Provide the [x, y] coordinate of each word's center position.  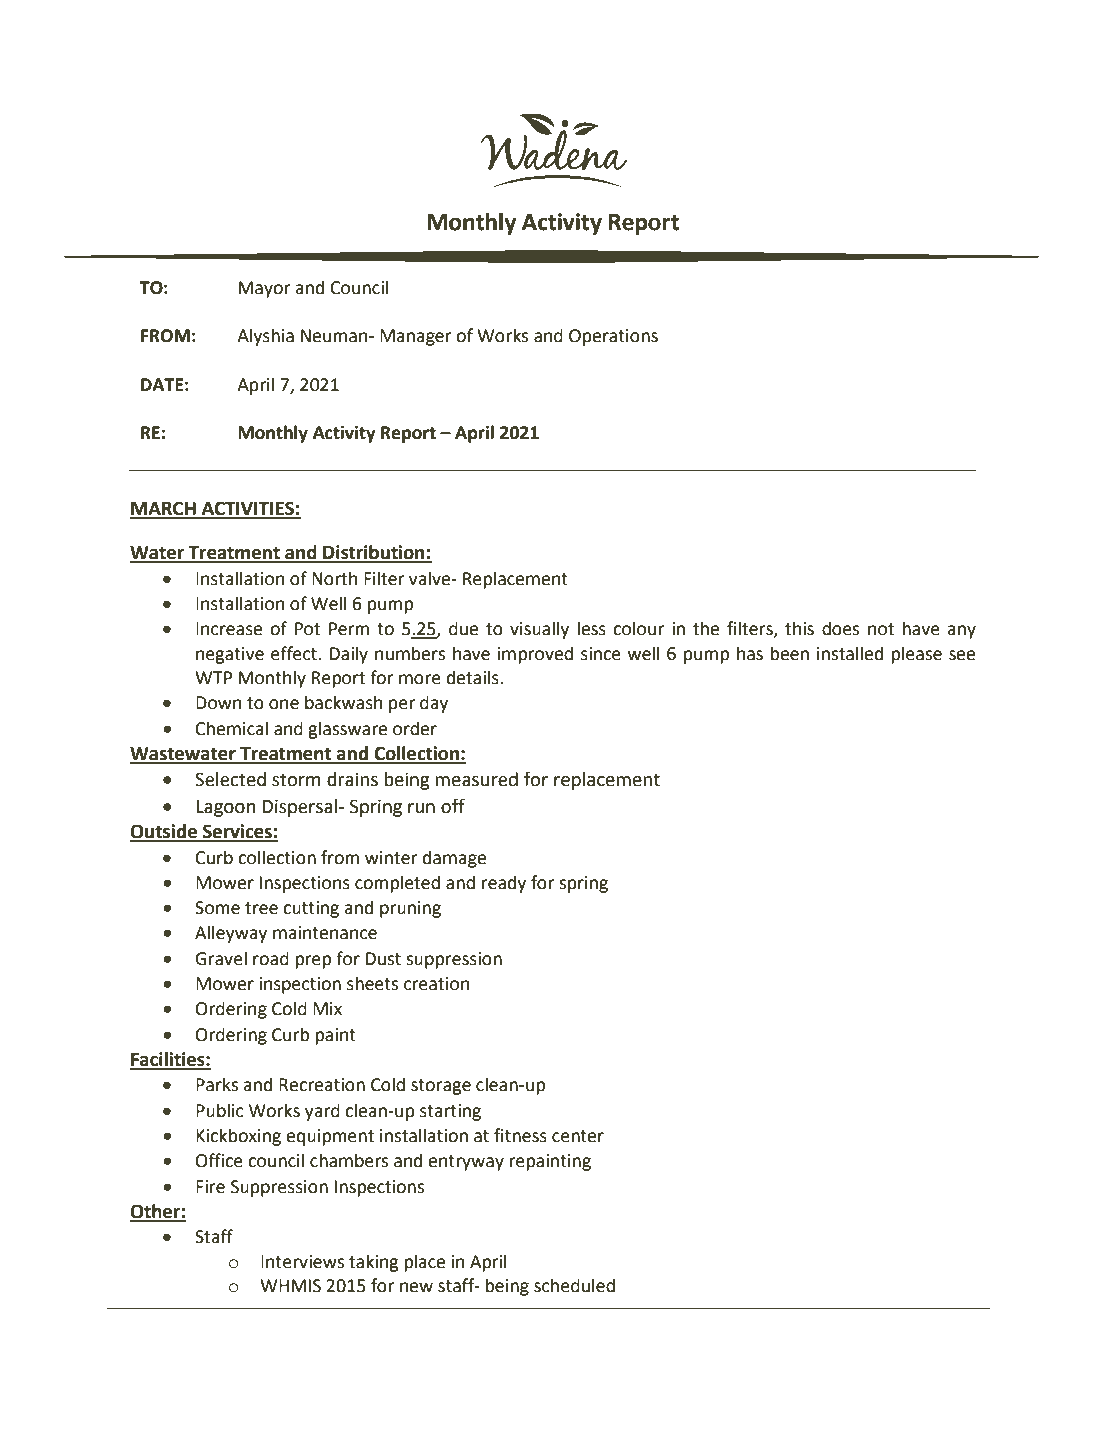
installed [850, 653]
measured [476, 779]
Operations [613, 337]
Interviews [302, 1262]
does [840, 628]
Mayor [264, 289]
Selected [230, 779]
